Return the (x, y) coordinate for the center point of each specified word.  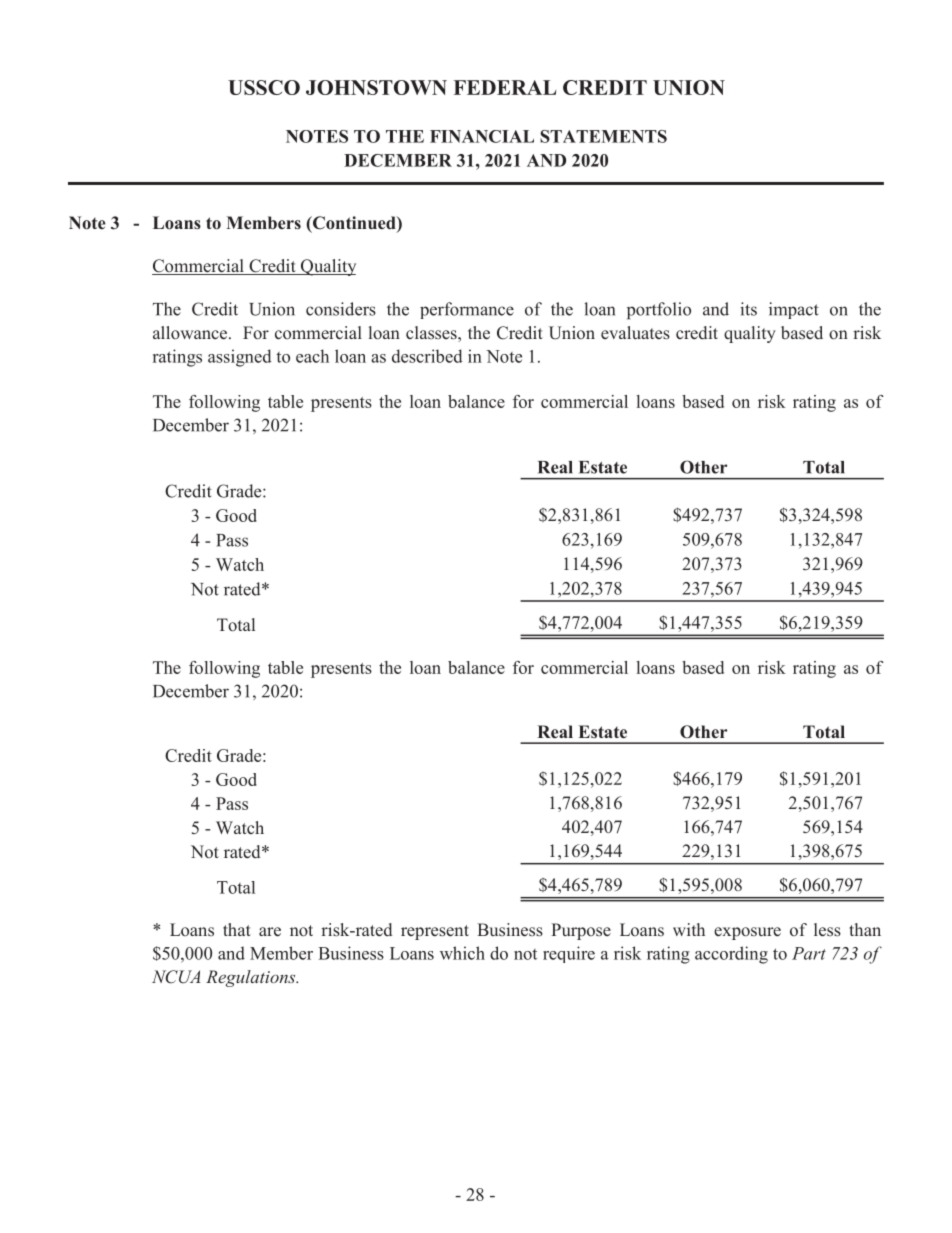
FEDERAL (505, 87)
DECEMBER (398, 160)
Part (809, 953)
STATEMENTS (603, 136)
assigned (240, 358)
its (748, 309)
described (427, 356)
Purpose (581, 931)
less (827, 930)
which (462, 953)
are (270, 932)
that (237, 929)
